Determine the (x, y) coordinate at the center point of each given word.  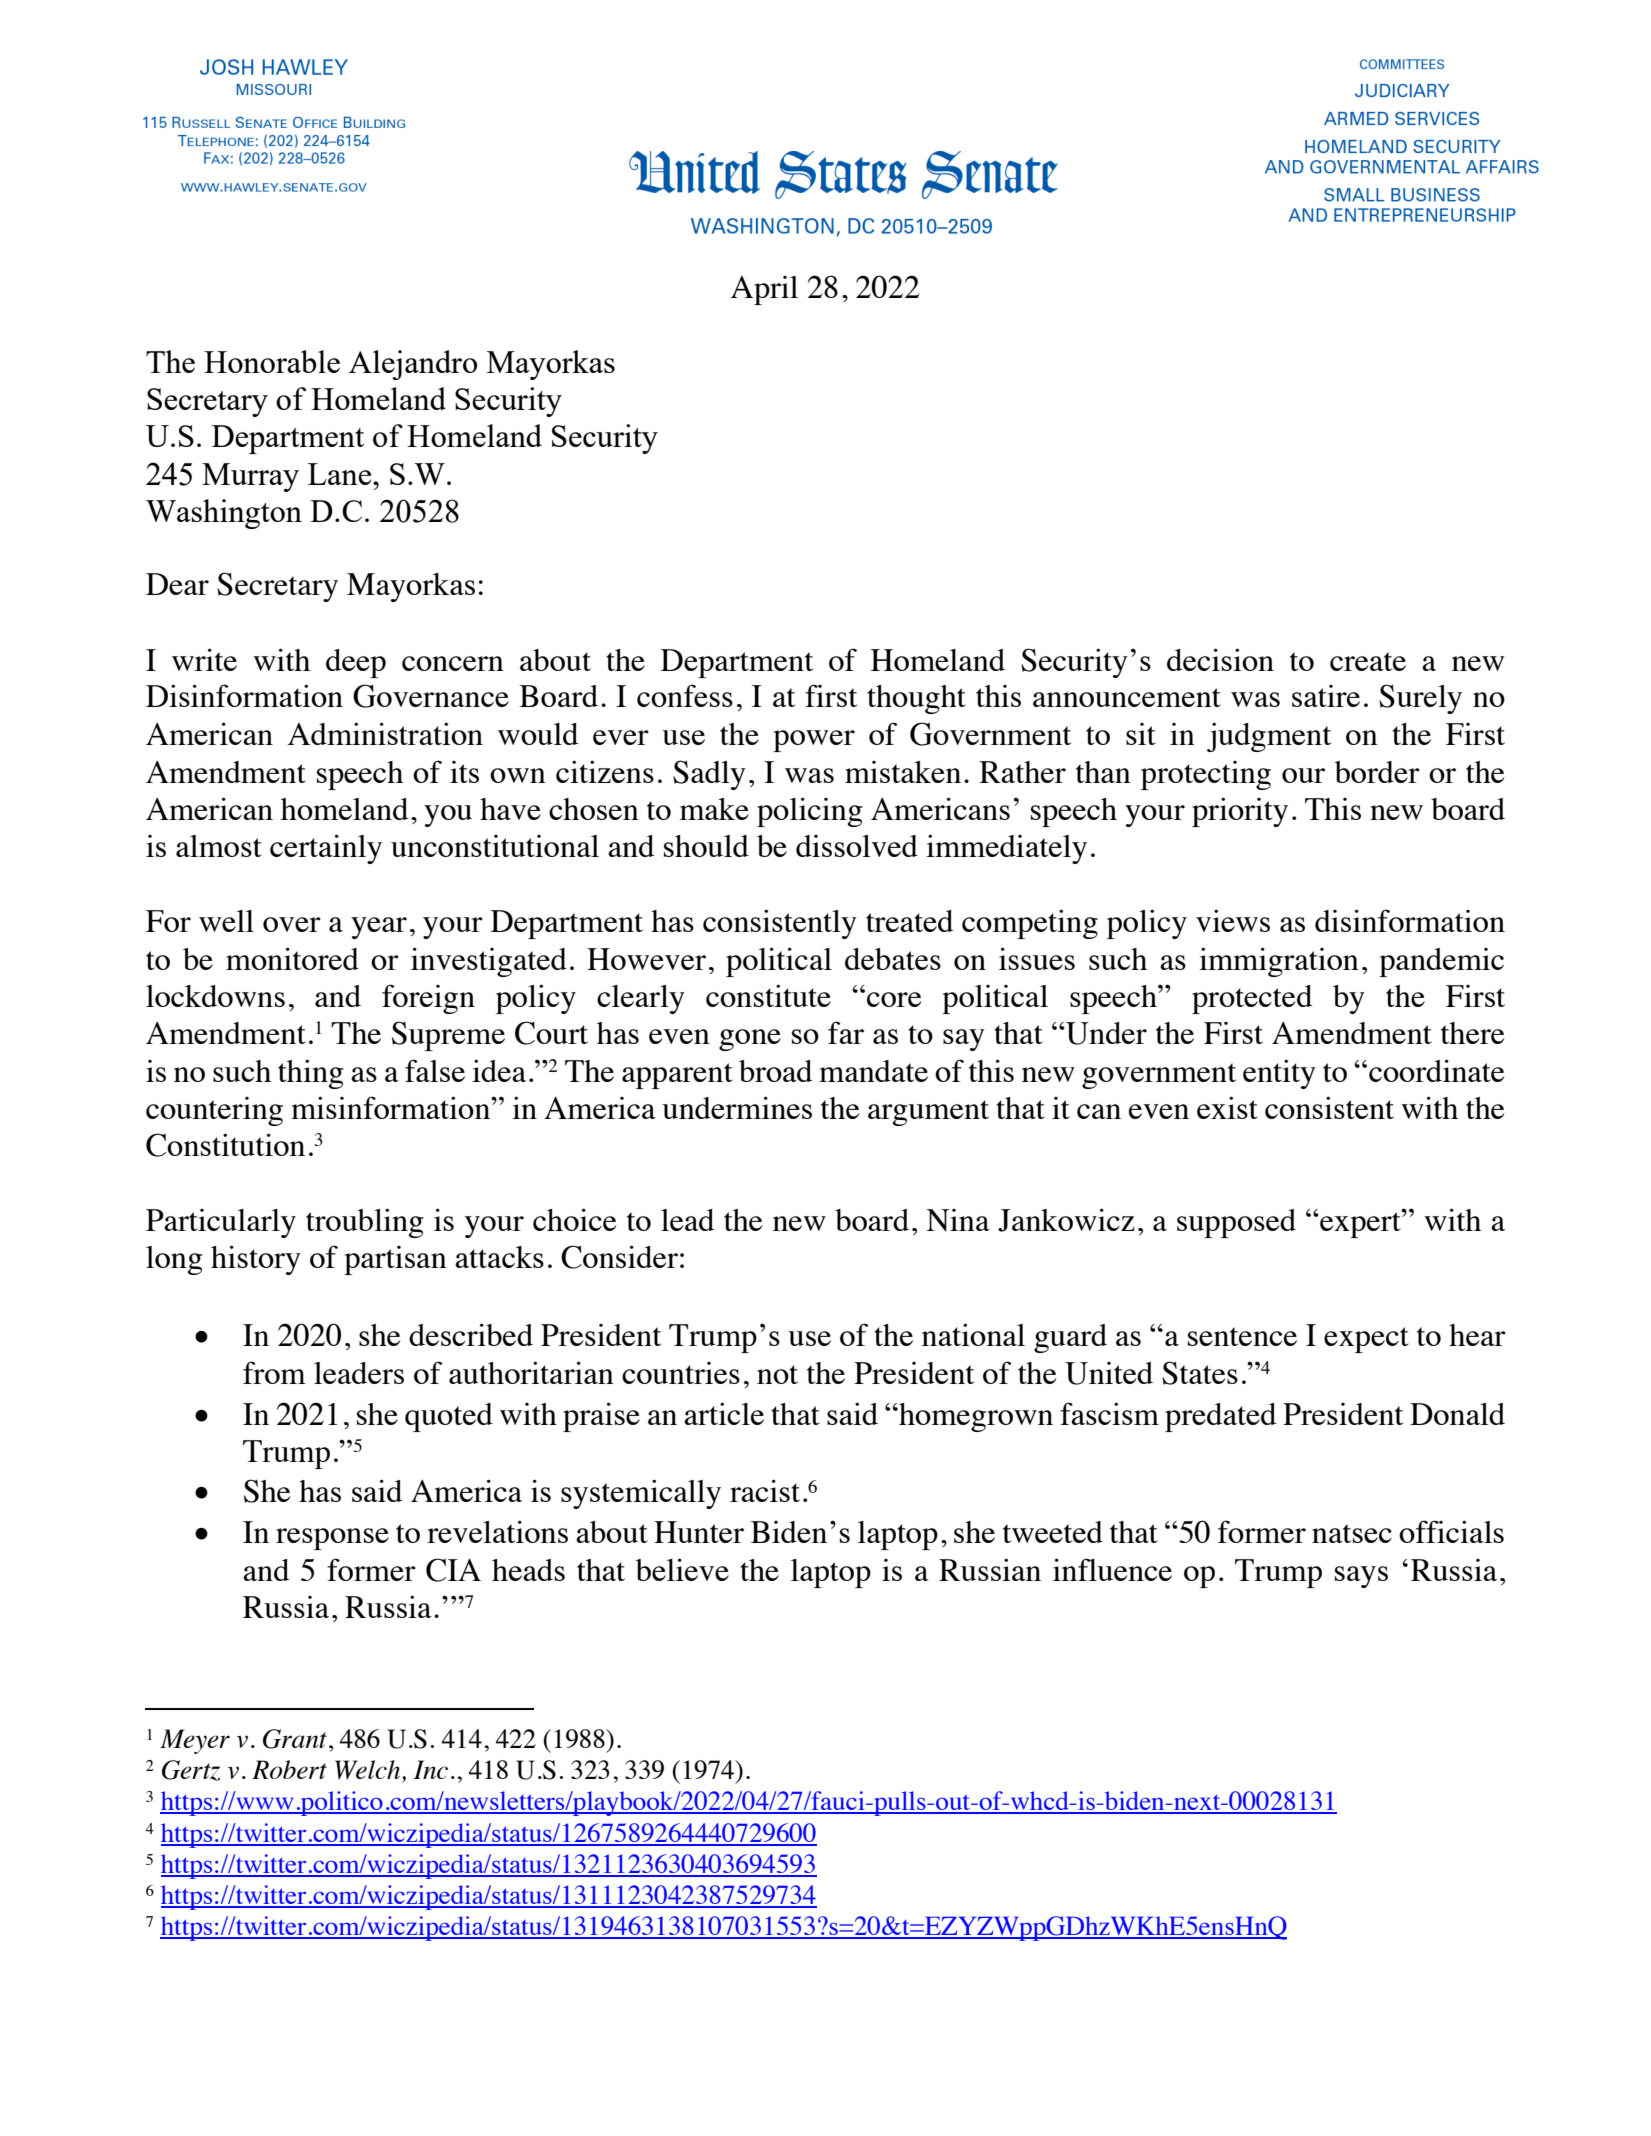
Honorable (272, 361)
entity (1279, 1074)
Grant (295, 1739)
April (764, 290)
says (1361, 1577)
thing (311, 1074)
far (846, 1032)
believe (682, 1569)
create (1368, 661)
